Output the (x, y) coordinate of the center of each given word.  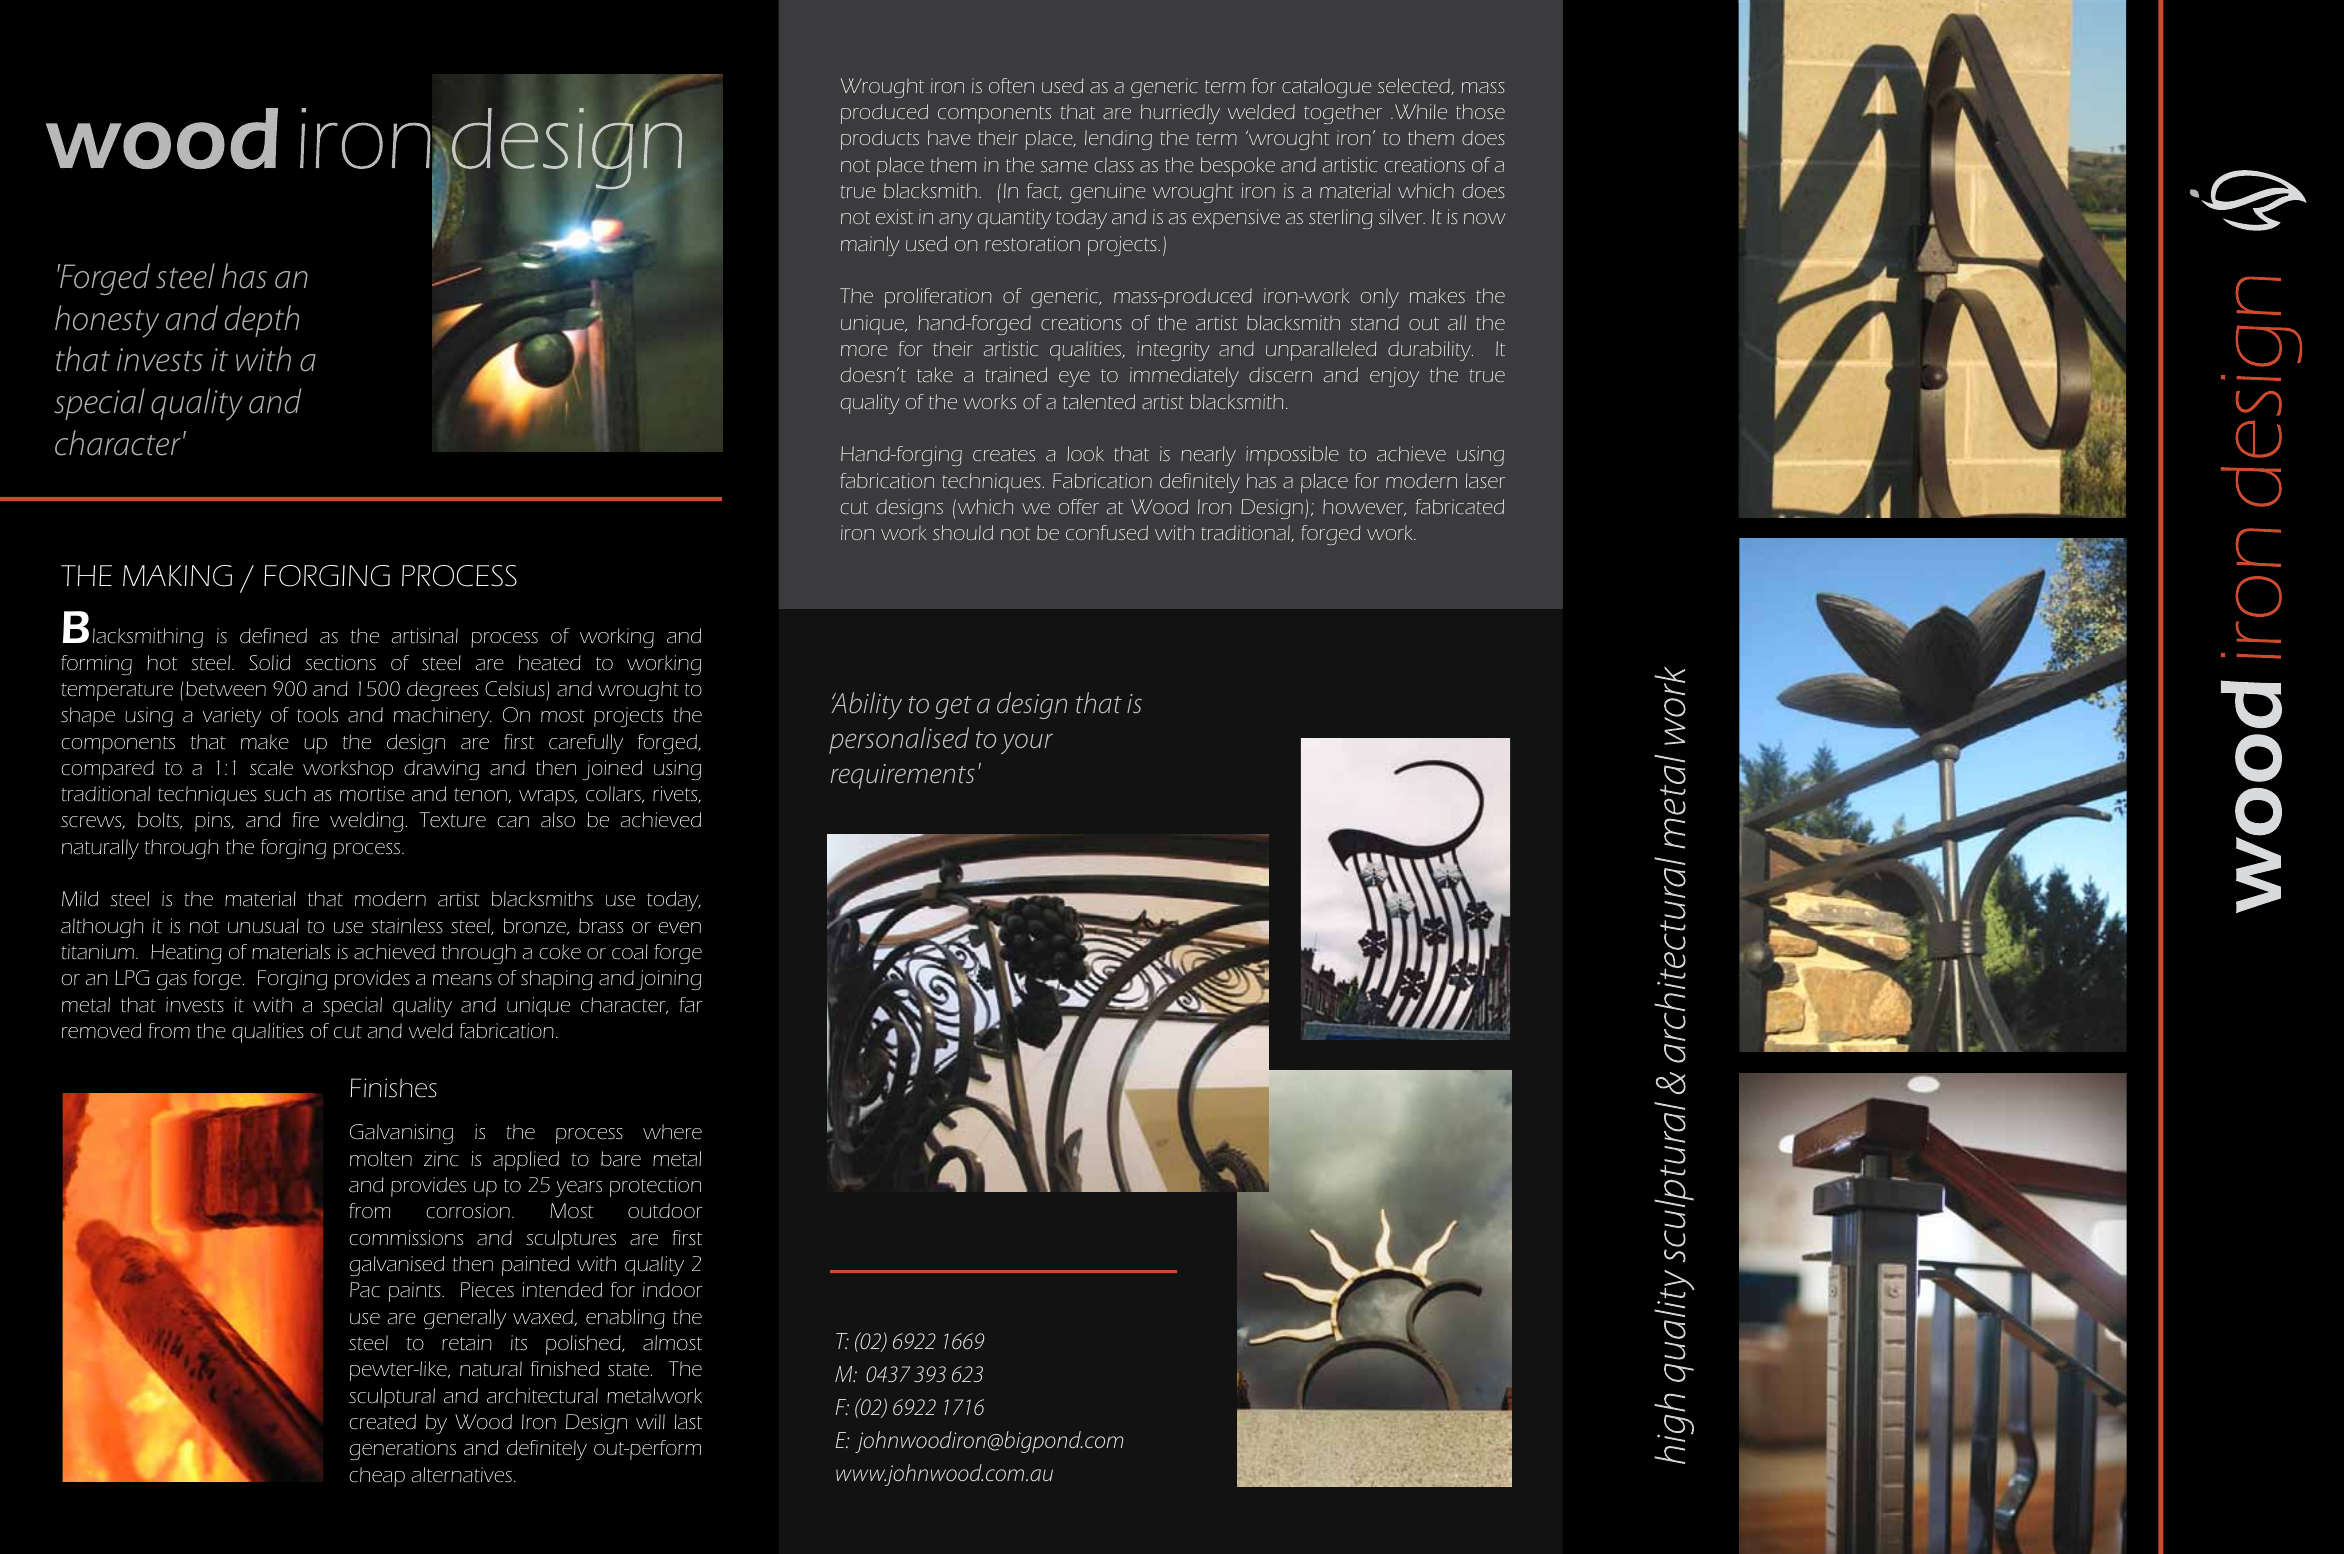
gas (172, 982)
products (880, 140)
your (1027, 743)
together (1343, 114)
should (963, 532)
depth (262, 321)
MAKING (177, 576)
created (382, 1422)
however (1364, 507)
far (690, 1005)
